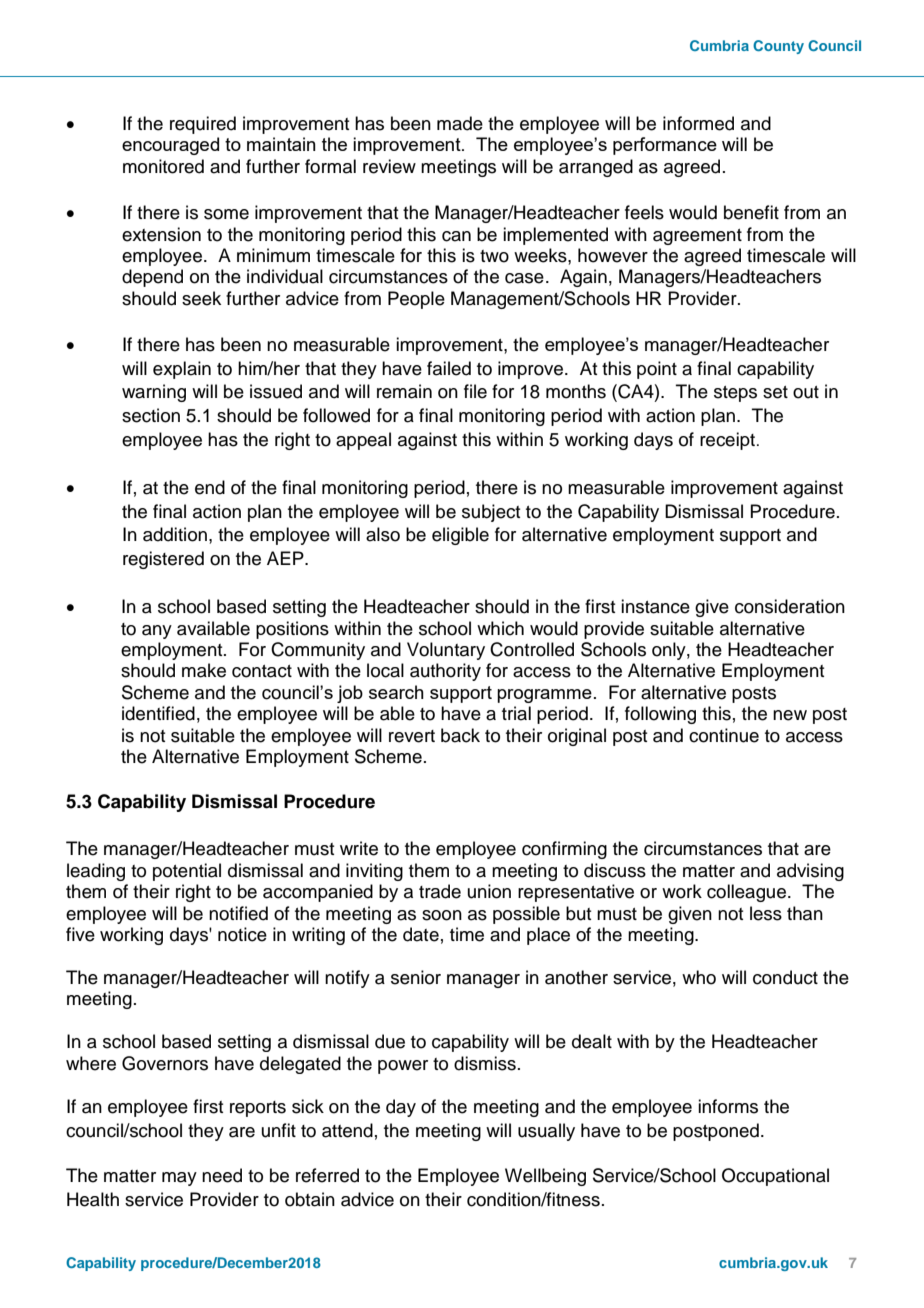 This page has height=1308, width=924. I want to click on Voluntary, so click(446, 651).
